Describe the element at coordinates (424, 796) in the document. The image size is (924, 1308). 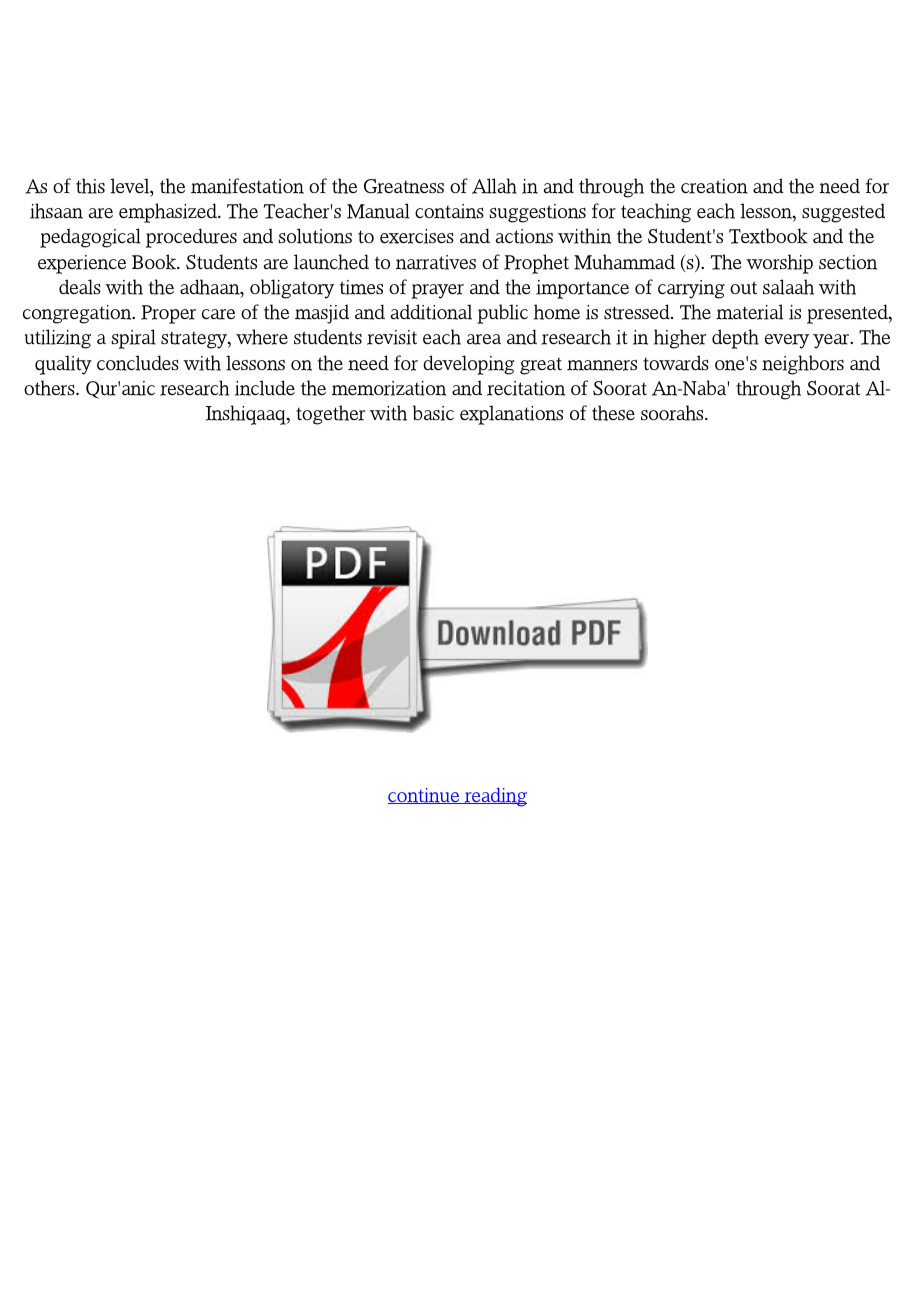
I see `continue` at that location.
